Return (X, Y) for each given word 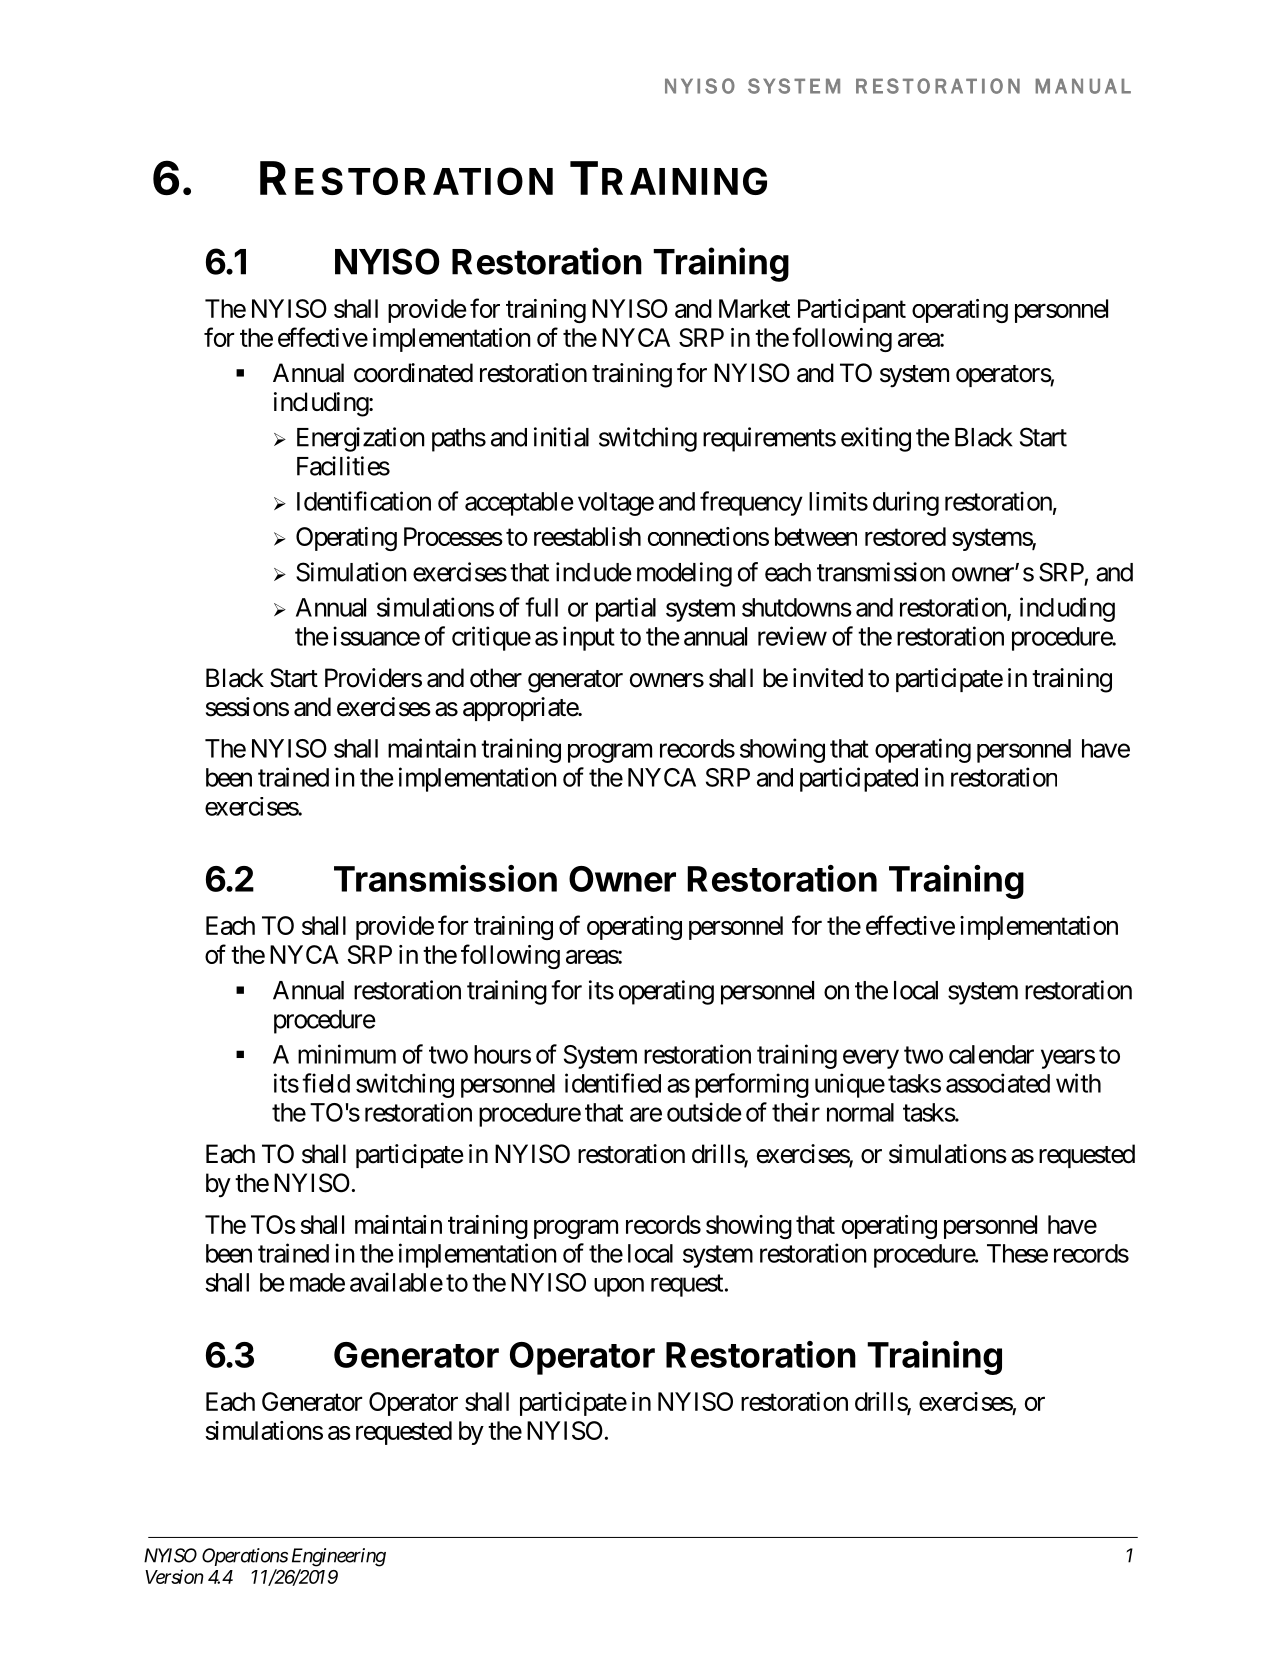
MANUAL (1083, 86)
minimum (347, 1054)
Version (174, 1576)
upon (619, 1287)
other (496, 678)
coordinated (413, 373)
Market (754, 308)
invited (828, 678)
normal (860, 1112)
